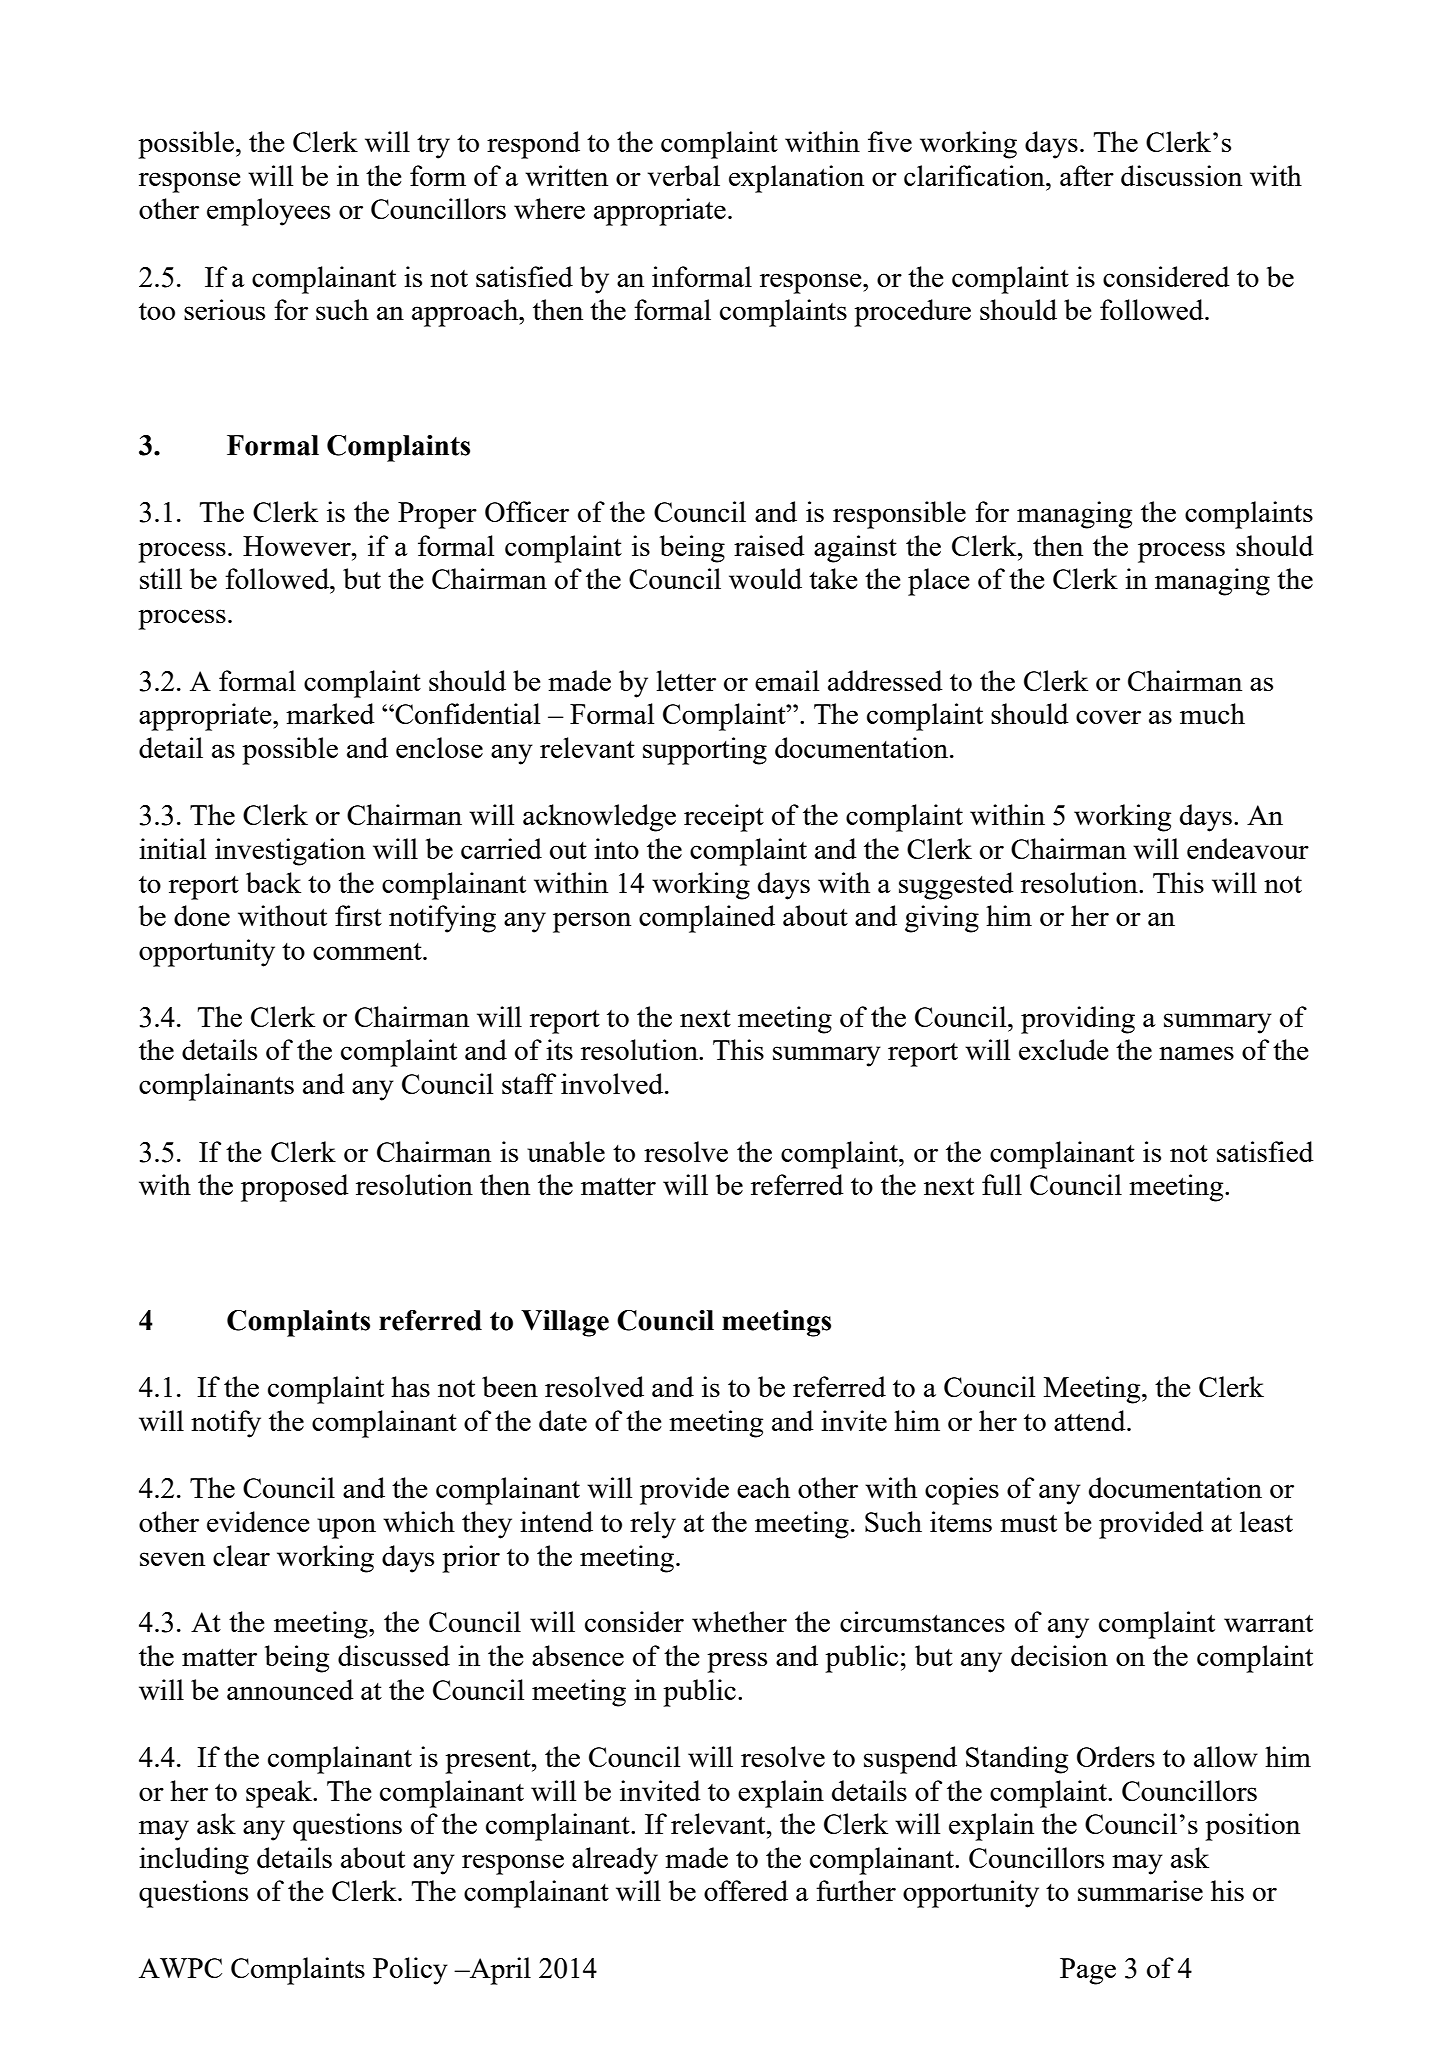 The width and height of the screenshot is (1452, 2053). Describe the element at coordinates (194, 1861) in the screenshot. I see `including` at that location.
